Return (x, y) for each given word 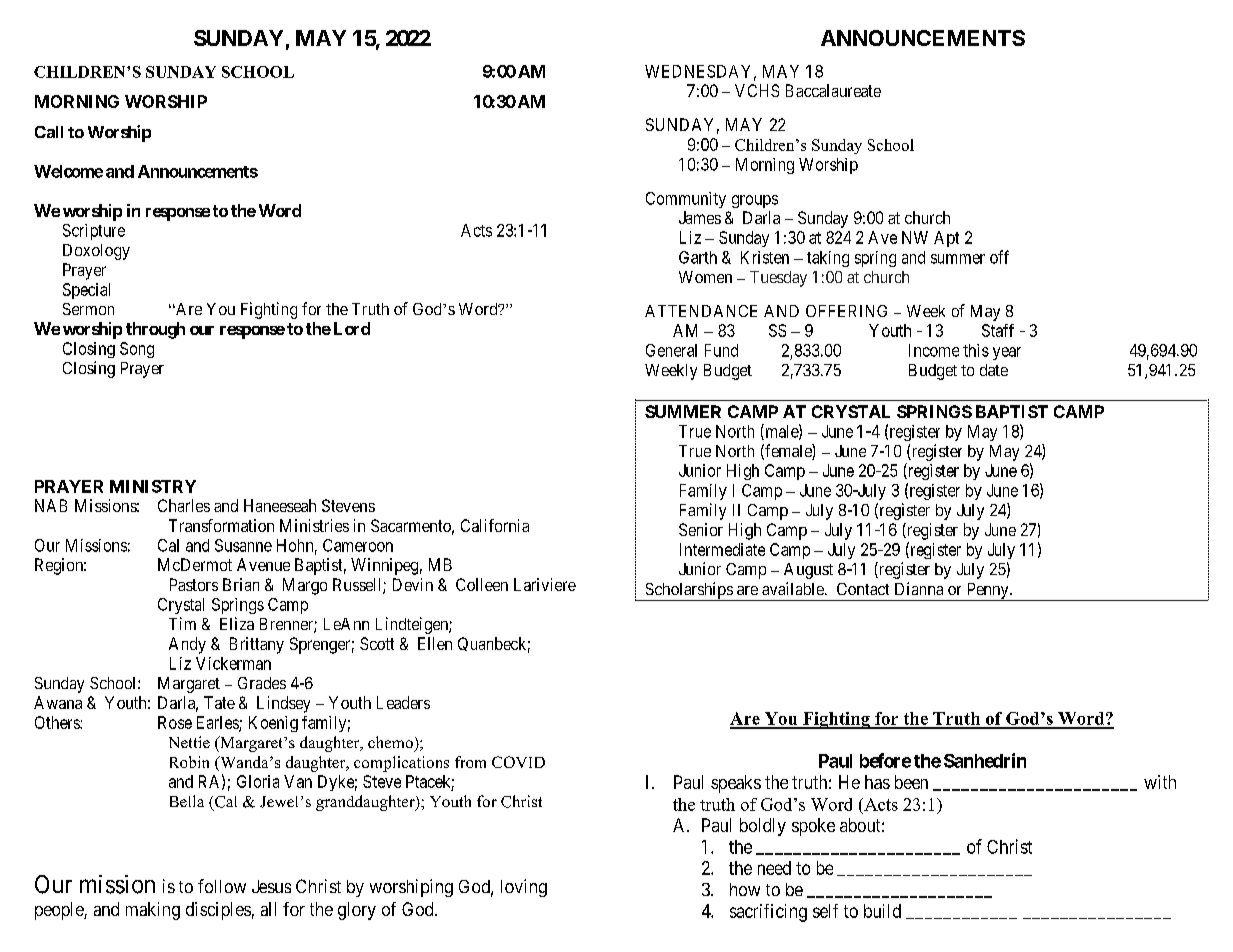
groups (755, 201)
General (671, 350)
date (994, 370)
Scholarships (688, 591)
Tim (182, 623)
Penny (987, 592)
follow (222, 886)
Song (137, 350)
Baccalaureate (833, 90)
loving (524, 888)
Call (49, 132)
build (882, 911)
